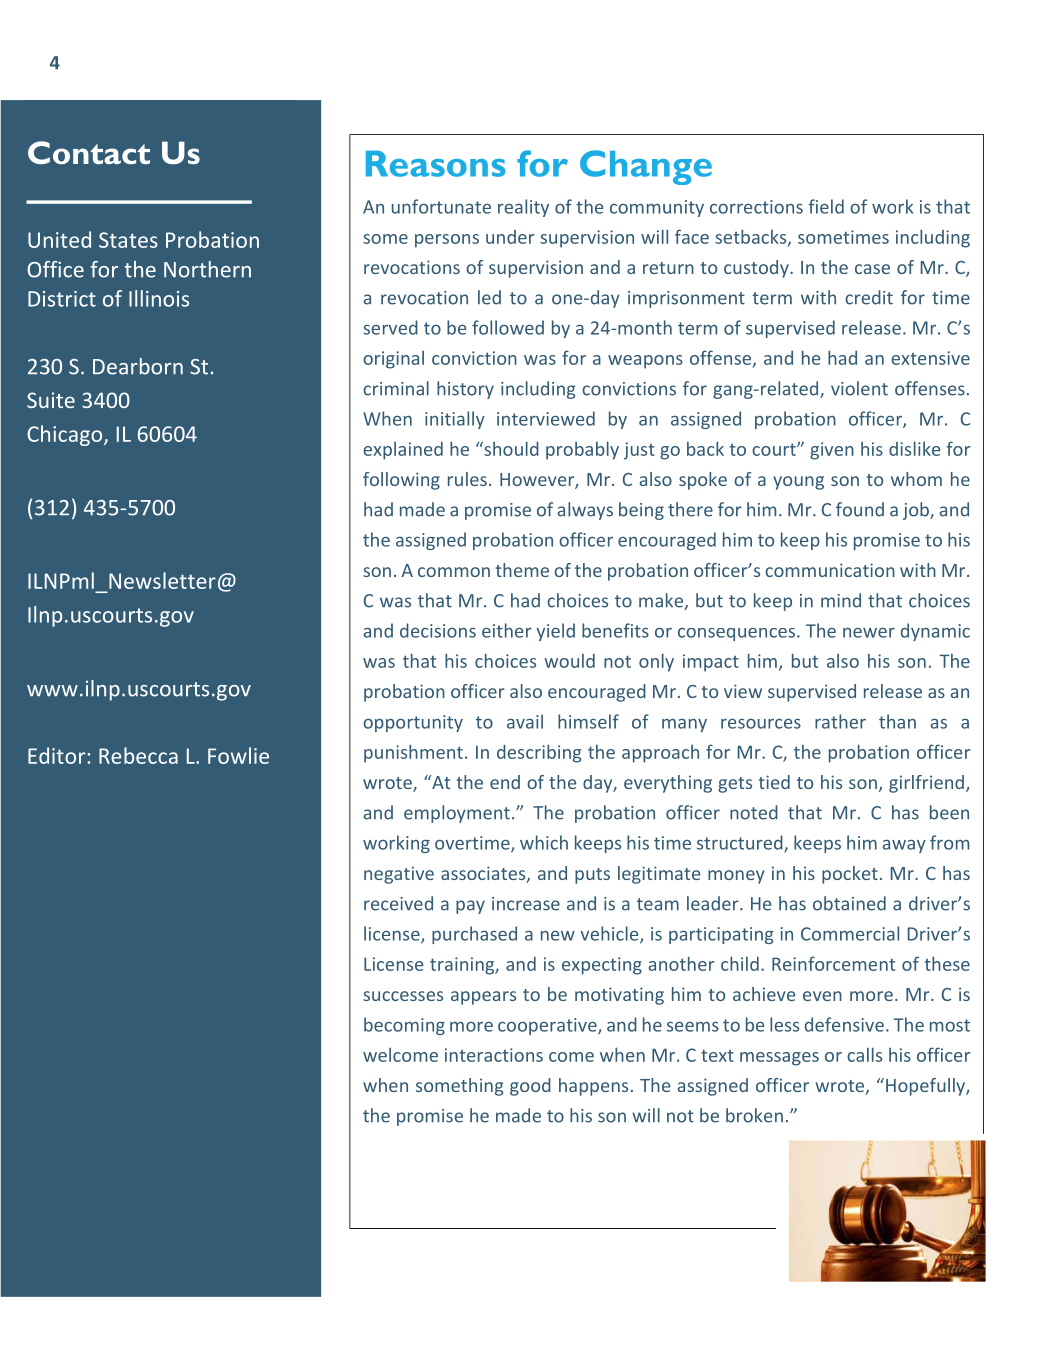 This document has width=1054, height=1365. Describe the element at coordinates (138, 755) in the document. I see `Rebecca` at that location.
